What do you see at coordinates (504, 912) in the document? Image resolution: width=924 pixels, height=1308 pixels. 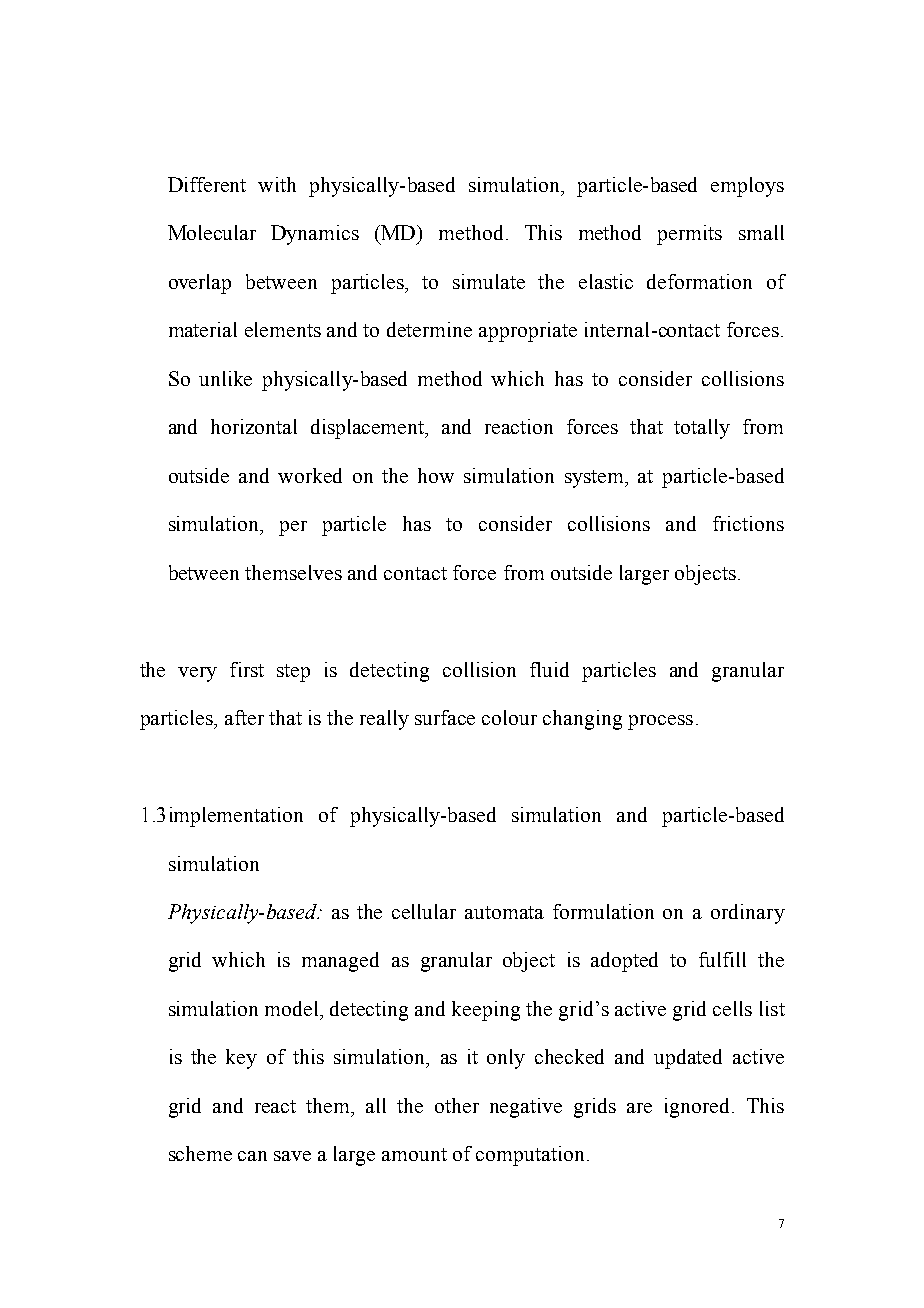 I see `automata` at bounding box center [504, 912].
